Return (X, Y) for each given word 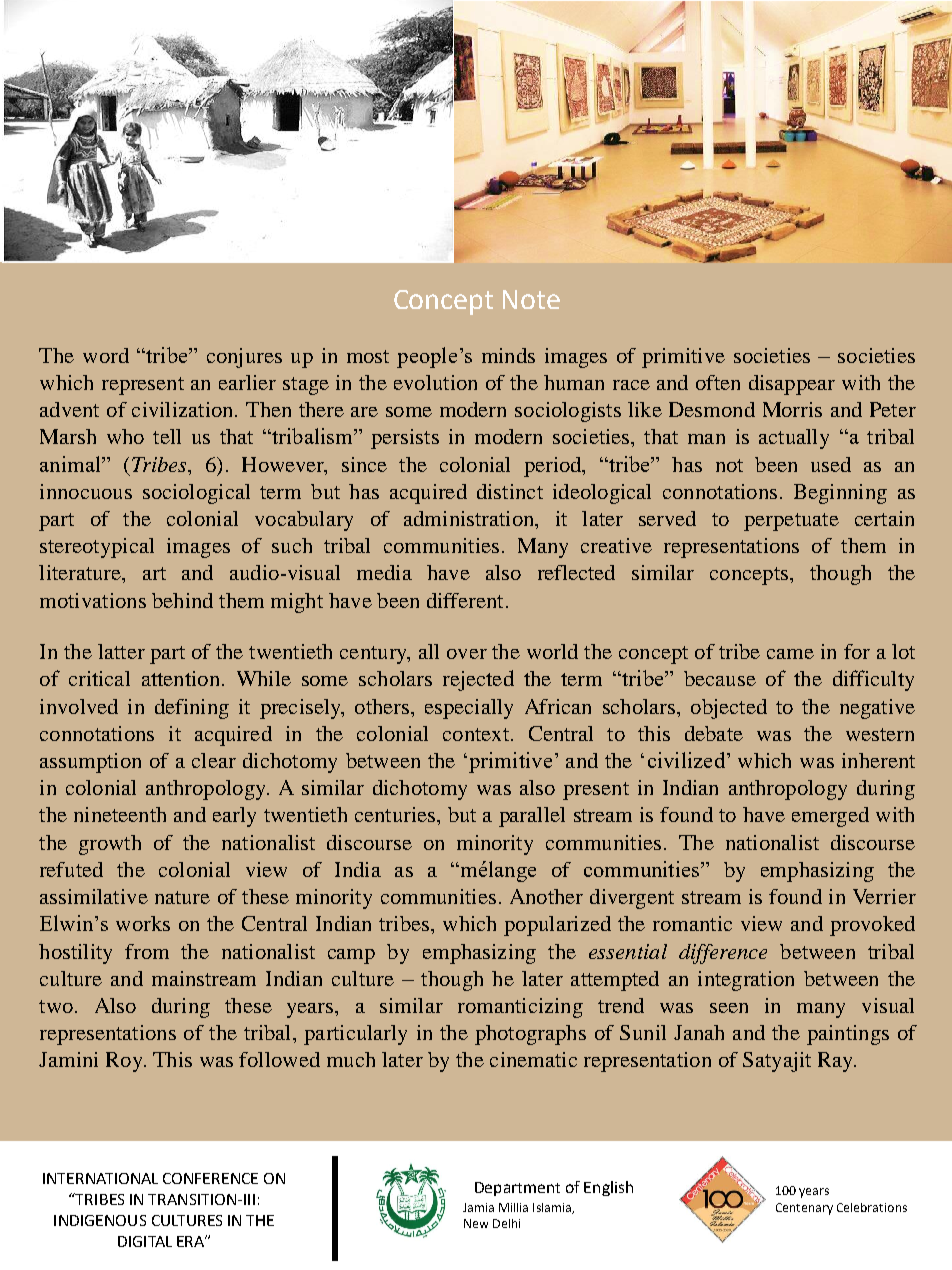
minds (508, 355)
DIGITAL (145, 1241)
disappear (792, 385)
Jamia (478, 1207)
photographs (530, 1035)
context (476, 734)
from (147, 951)
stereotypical (97, 548)
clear (214, 760)
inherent (878, 760)
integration (746, 981)
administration (470, 518)
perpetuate (791, 522)
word (106, 355)
